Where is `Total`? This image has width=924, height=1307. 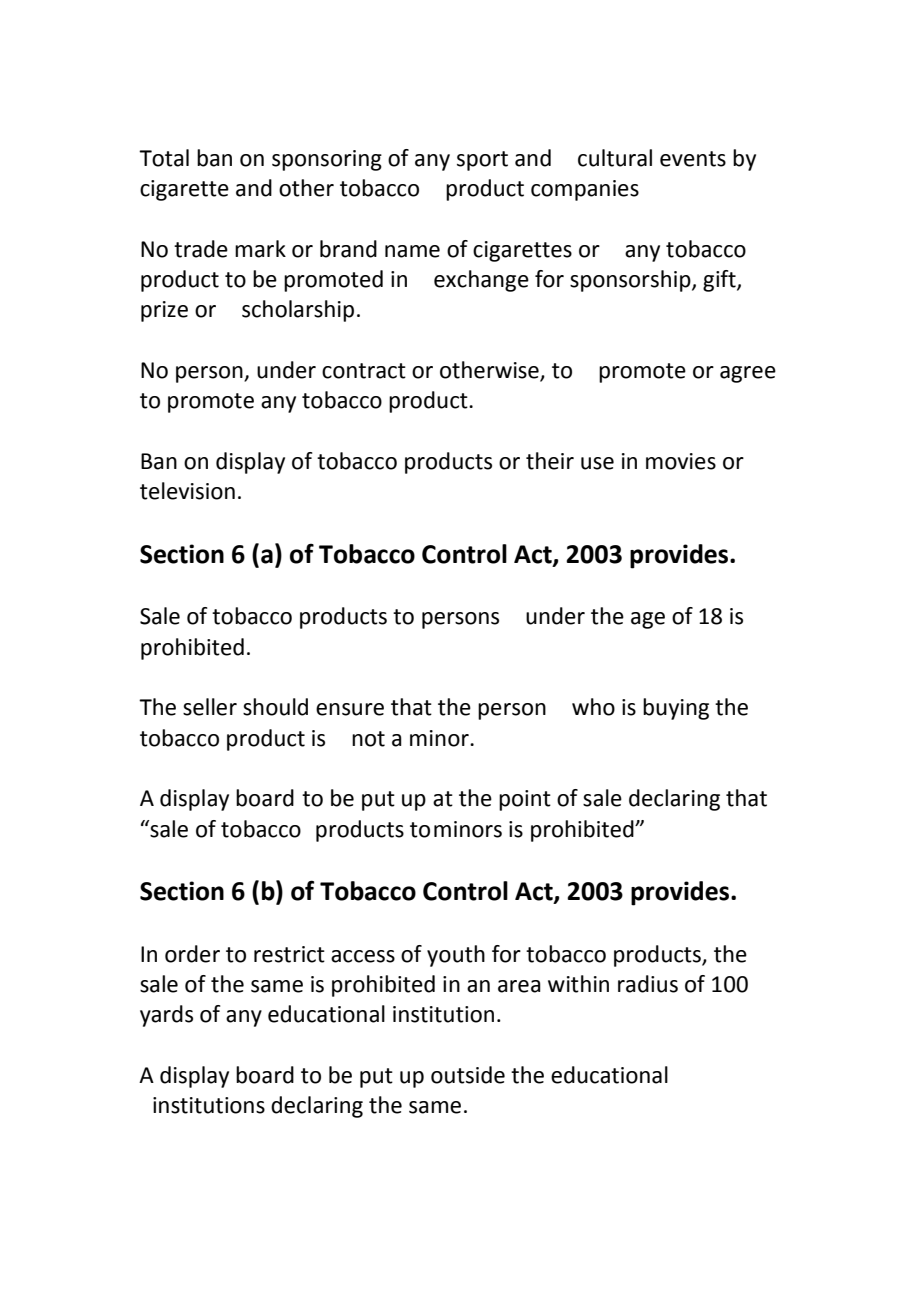
Total is located at coordinates (164, 158).
